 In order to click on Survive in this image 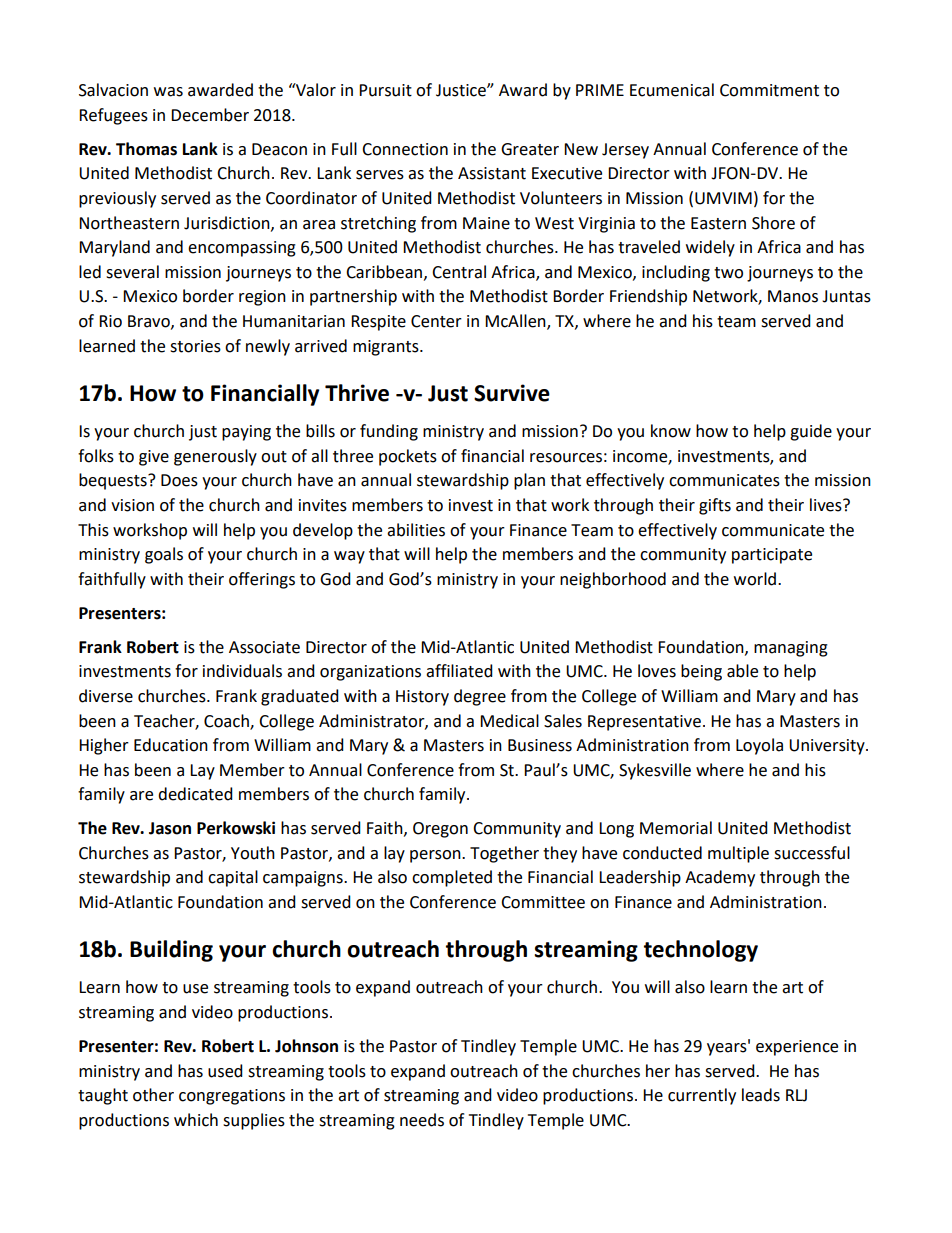, I will do `click(512, 393)`.
